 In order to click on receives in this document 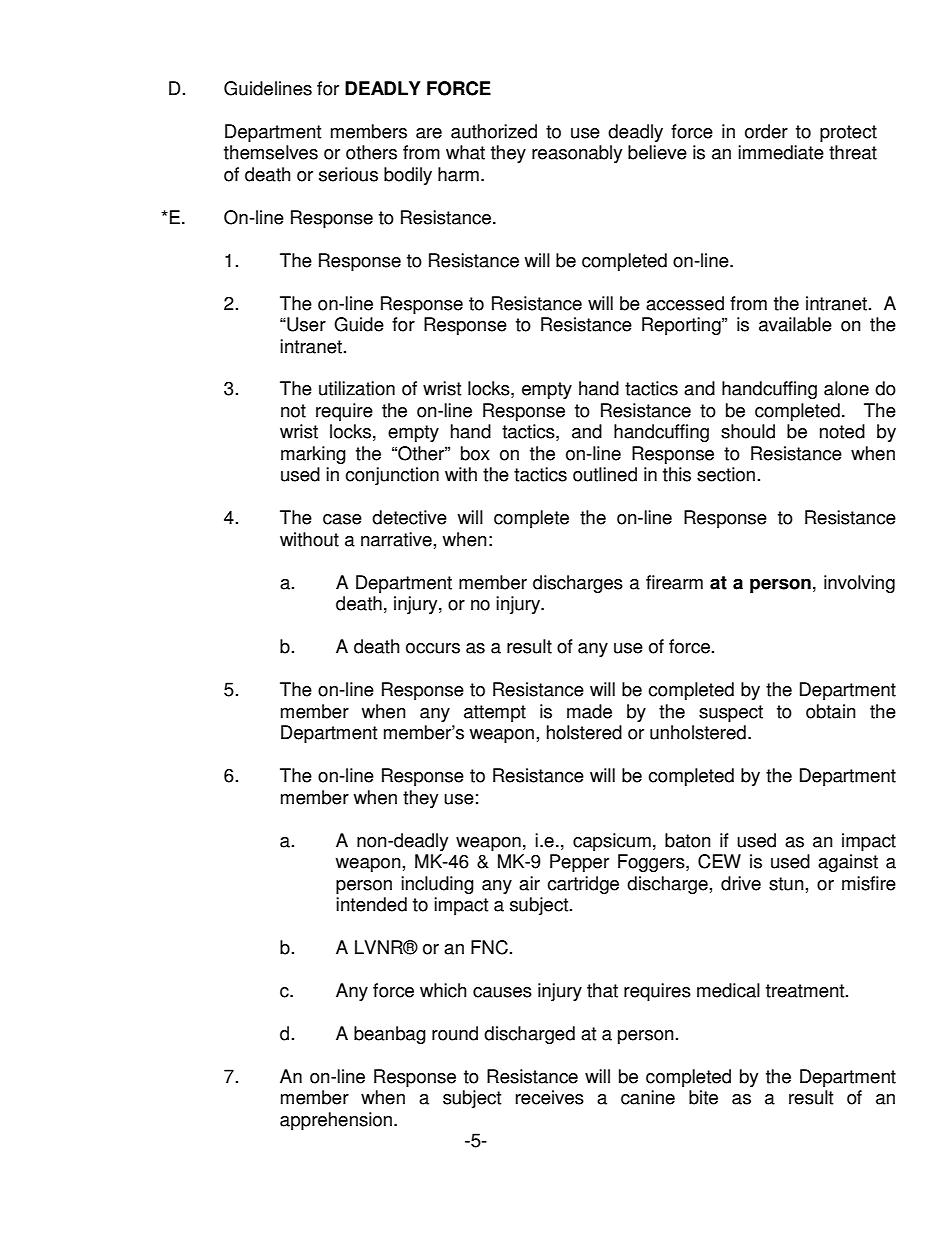, I will do `click(550, 1097)`.
